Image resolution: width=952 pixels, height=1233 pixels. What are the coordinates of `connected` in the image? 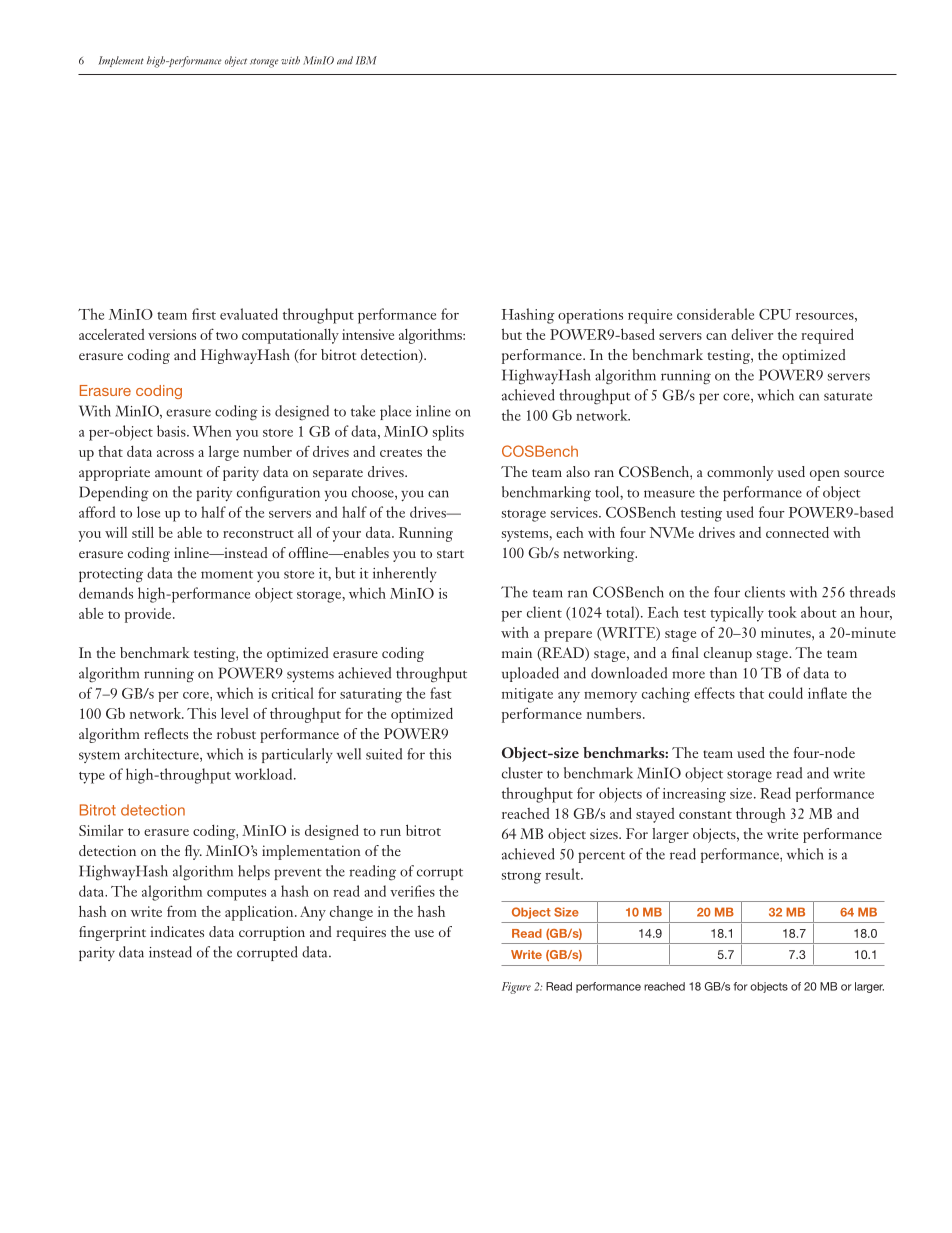 It's located at (797, 532).
